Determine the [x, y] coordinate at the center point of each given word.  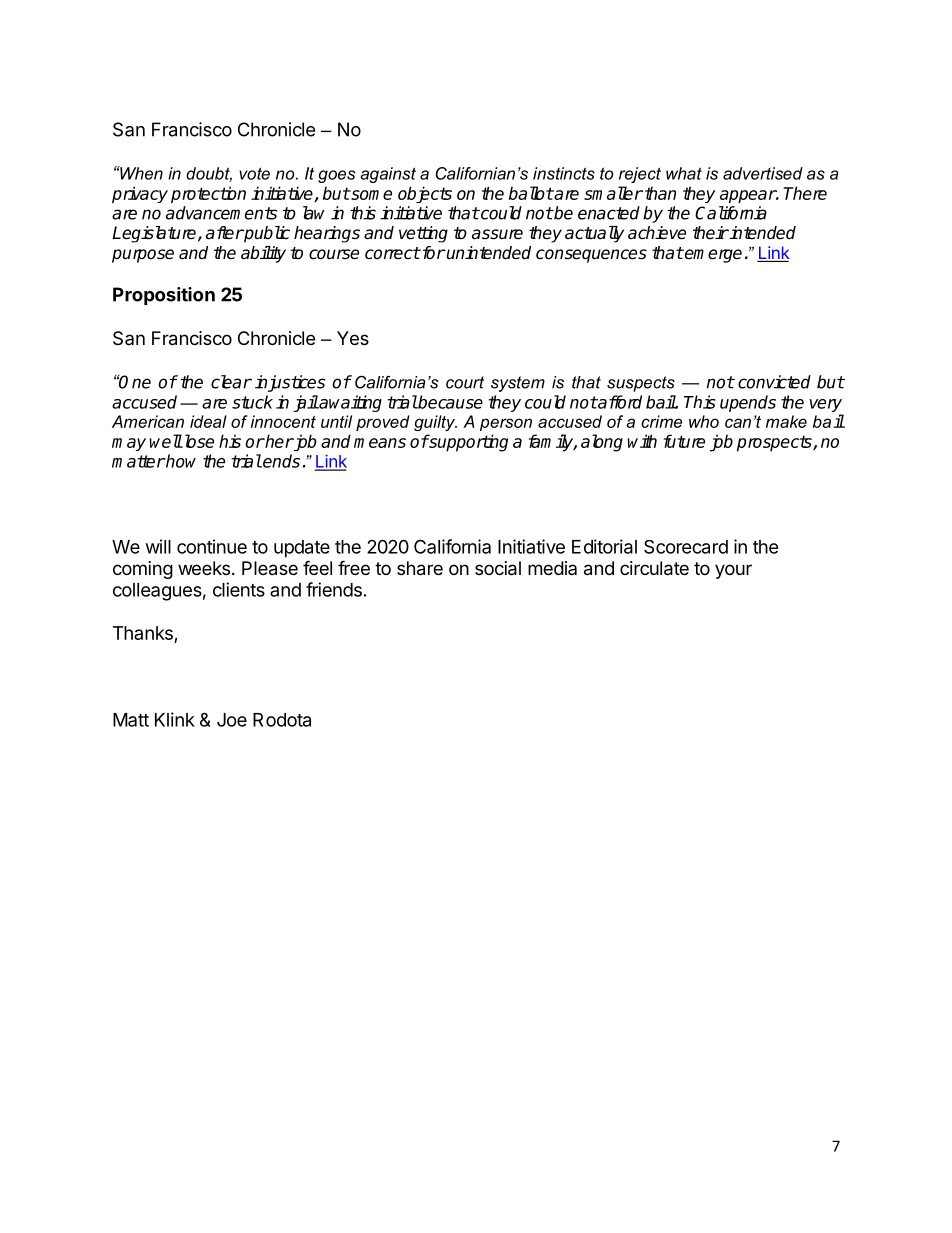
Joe [232, 720]
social [498, 568]
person [506, 424]
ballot [531, 193]
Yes [353, 338]
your [733, 571]
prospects [775, 443]
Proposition [164, 296]
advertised [763, 173]
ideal [208, 421]
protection [208, 194]
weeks [204, 568]
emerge [712, 256]
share [420, 568]
